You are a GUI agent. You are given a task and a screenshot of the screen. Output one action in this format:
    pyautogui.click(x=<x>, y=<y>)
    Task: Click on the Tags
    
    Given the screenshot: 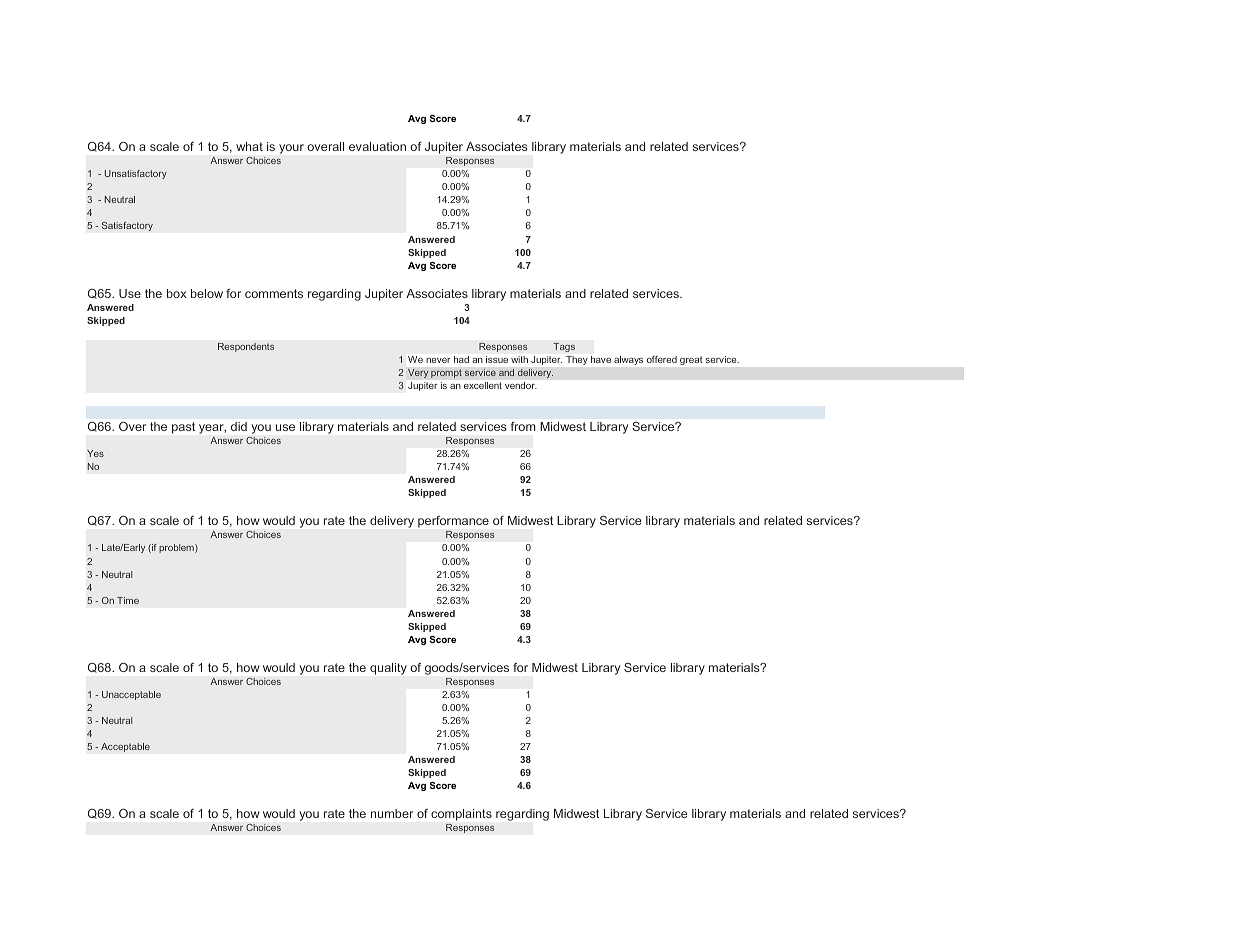 What is the action you would take?
    pyautogui.click(x=564, y=347)
